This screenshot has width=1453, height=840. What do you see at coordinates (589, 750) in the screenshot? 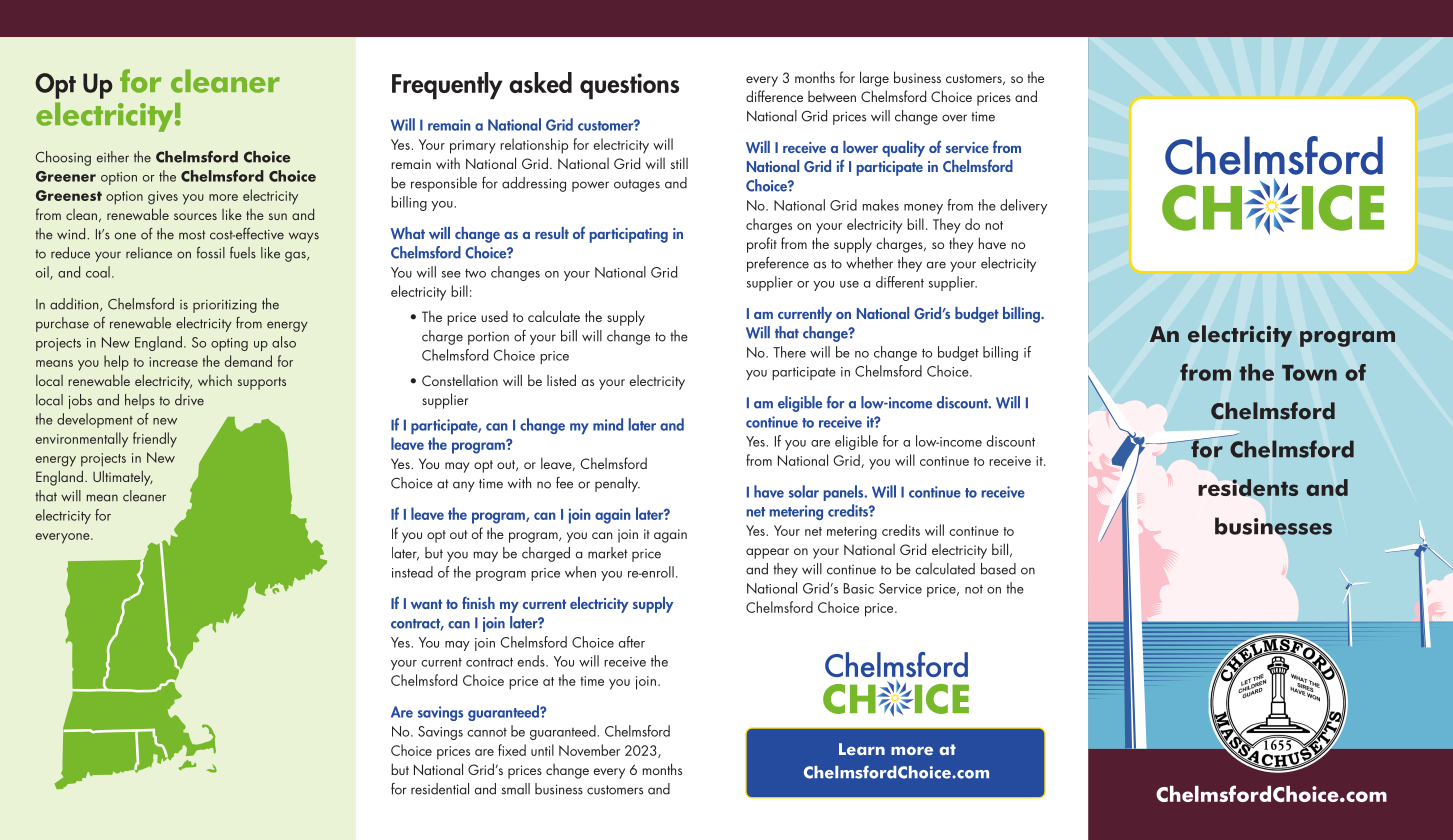
I see `November` at bounding box center [589, 750].
